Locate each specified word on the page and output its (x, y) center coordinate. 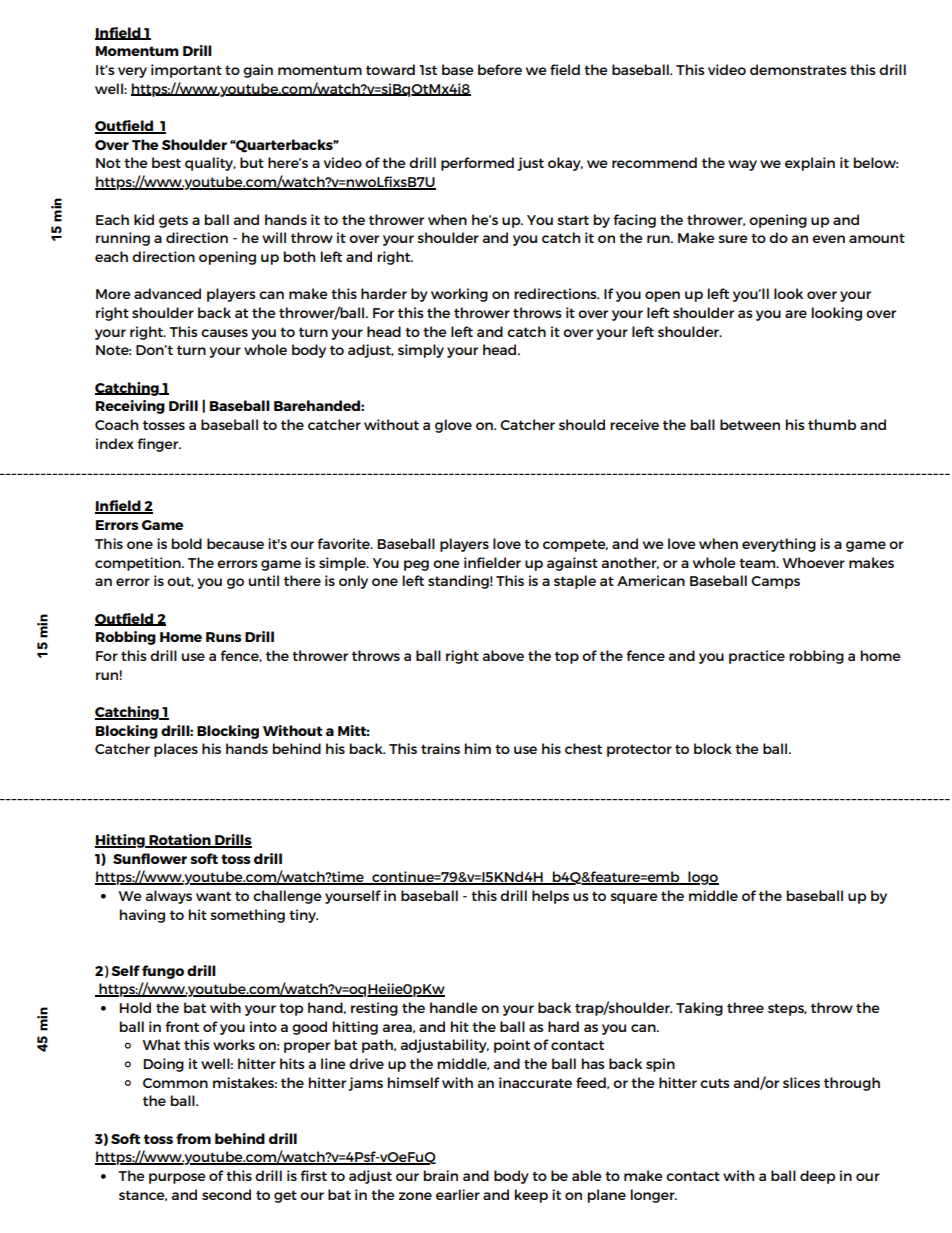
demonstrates (798, 69)
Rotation (180, 840)
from (193, 1138)
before (500, 69)
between (750, 424)
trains (440, 748)
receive (634, 424)
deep (817, 1177)
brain (441, 1175)
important (186, 71)
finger (159, 445)
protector (639, 750)
